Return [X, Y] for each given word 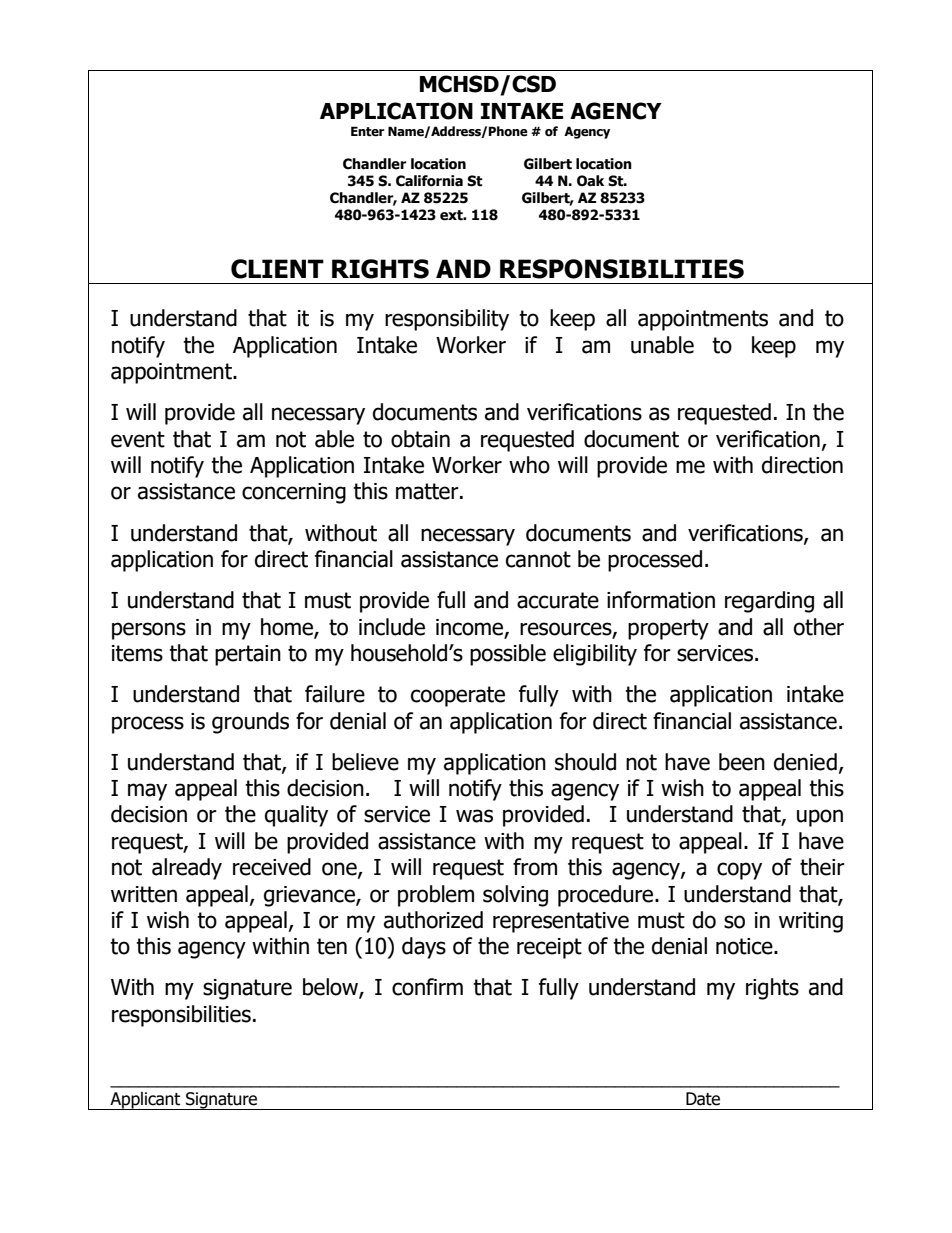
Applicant [145, 1101]
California [429, 181]
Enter [368, 131]
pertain [248, 655]
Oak [590, 181]
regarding [769, 602]
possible [508, 655]
